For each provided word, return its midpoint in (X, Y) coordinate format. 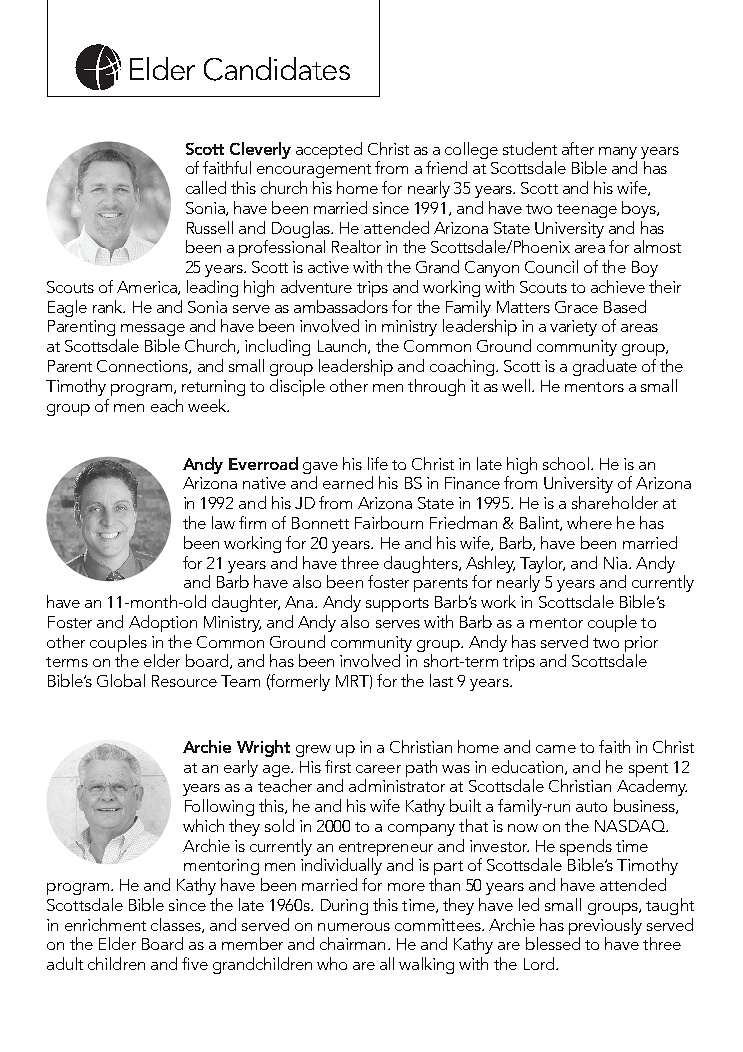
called (206, 187)
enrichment (105, 924)
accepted (329, 150)
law (223, 522)
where (589, 522)
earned (348, 482)
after (578, 148)
